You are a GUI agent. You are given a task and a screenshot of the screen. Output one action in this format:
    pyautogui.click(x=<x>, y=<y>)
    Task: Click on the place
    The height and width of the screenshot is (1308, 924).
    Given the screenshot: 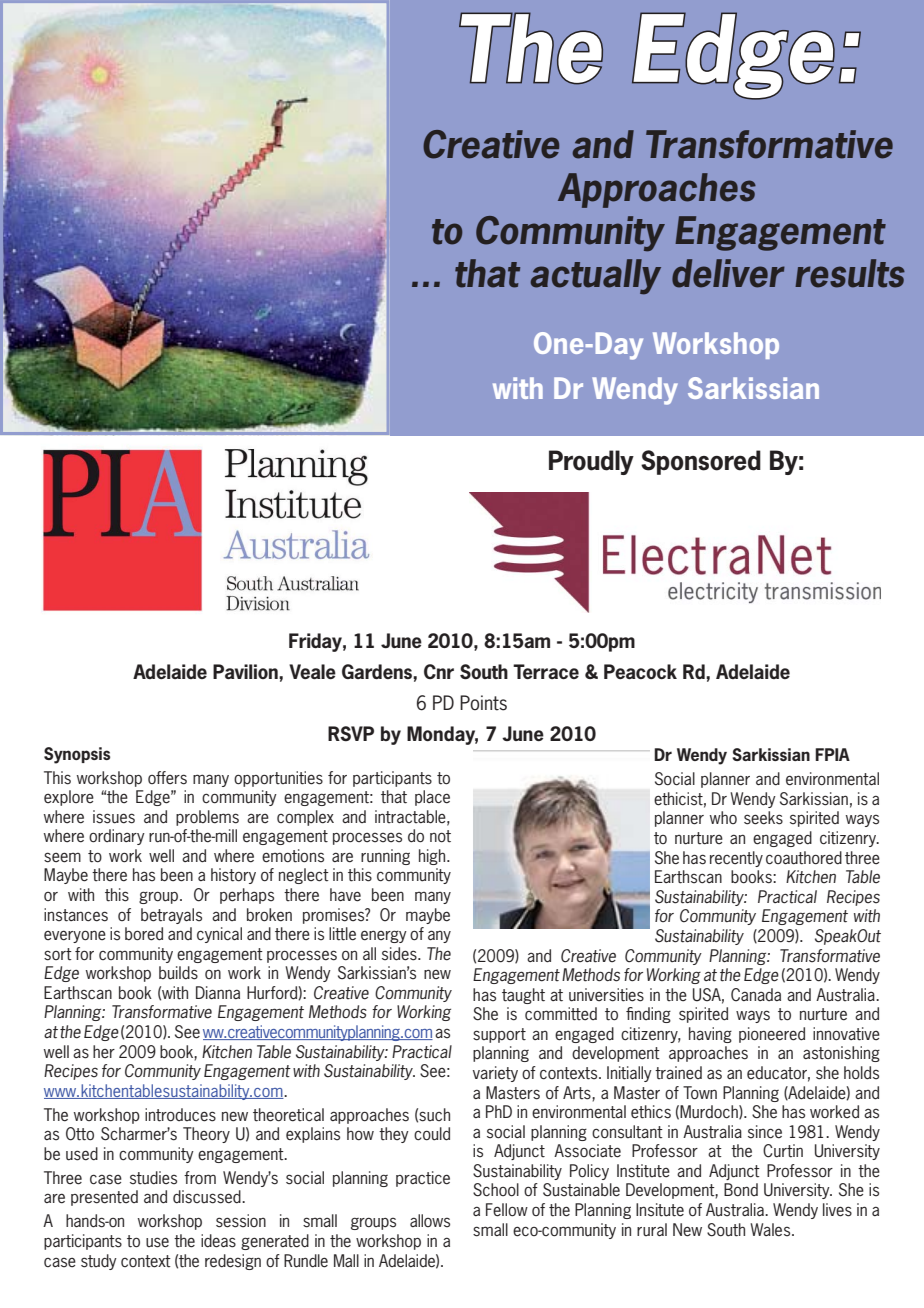 What is the action you would take?
    pyautogui.click(x=432, y=798)
